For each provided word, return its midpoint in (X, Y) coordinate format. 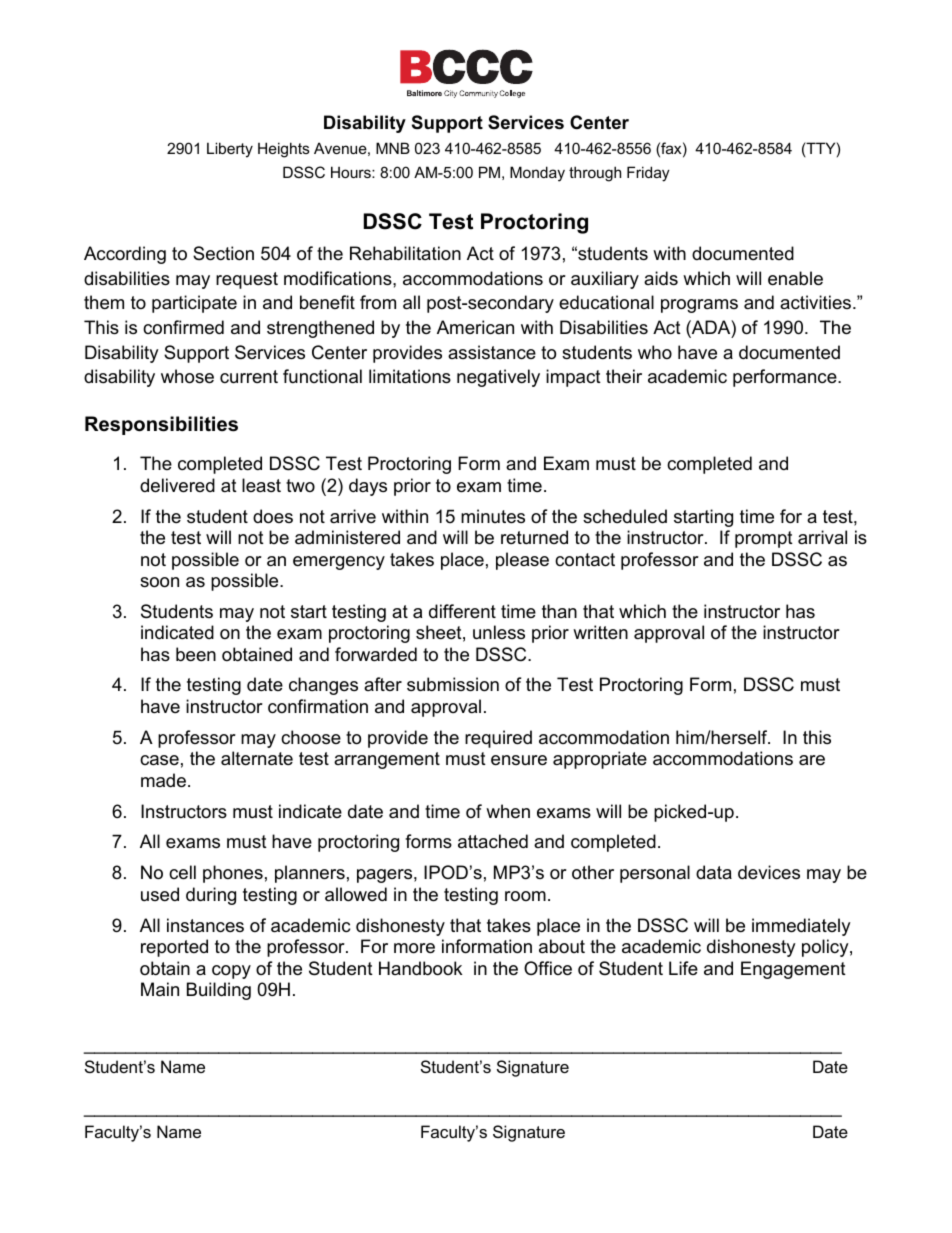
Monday (537, 174)
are (812, 760)
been (196, 654)
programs (699, 306)
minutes (493, 516)
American (475, 327)
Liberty (230, 150)
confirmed (183, 327)
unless (499, 632)
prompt (764, 539)
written (600, 632)
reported (174, 948)
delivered (177, 485)
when (508, 811)
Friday (648, 174)
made (163, 780)
